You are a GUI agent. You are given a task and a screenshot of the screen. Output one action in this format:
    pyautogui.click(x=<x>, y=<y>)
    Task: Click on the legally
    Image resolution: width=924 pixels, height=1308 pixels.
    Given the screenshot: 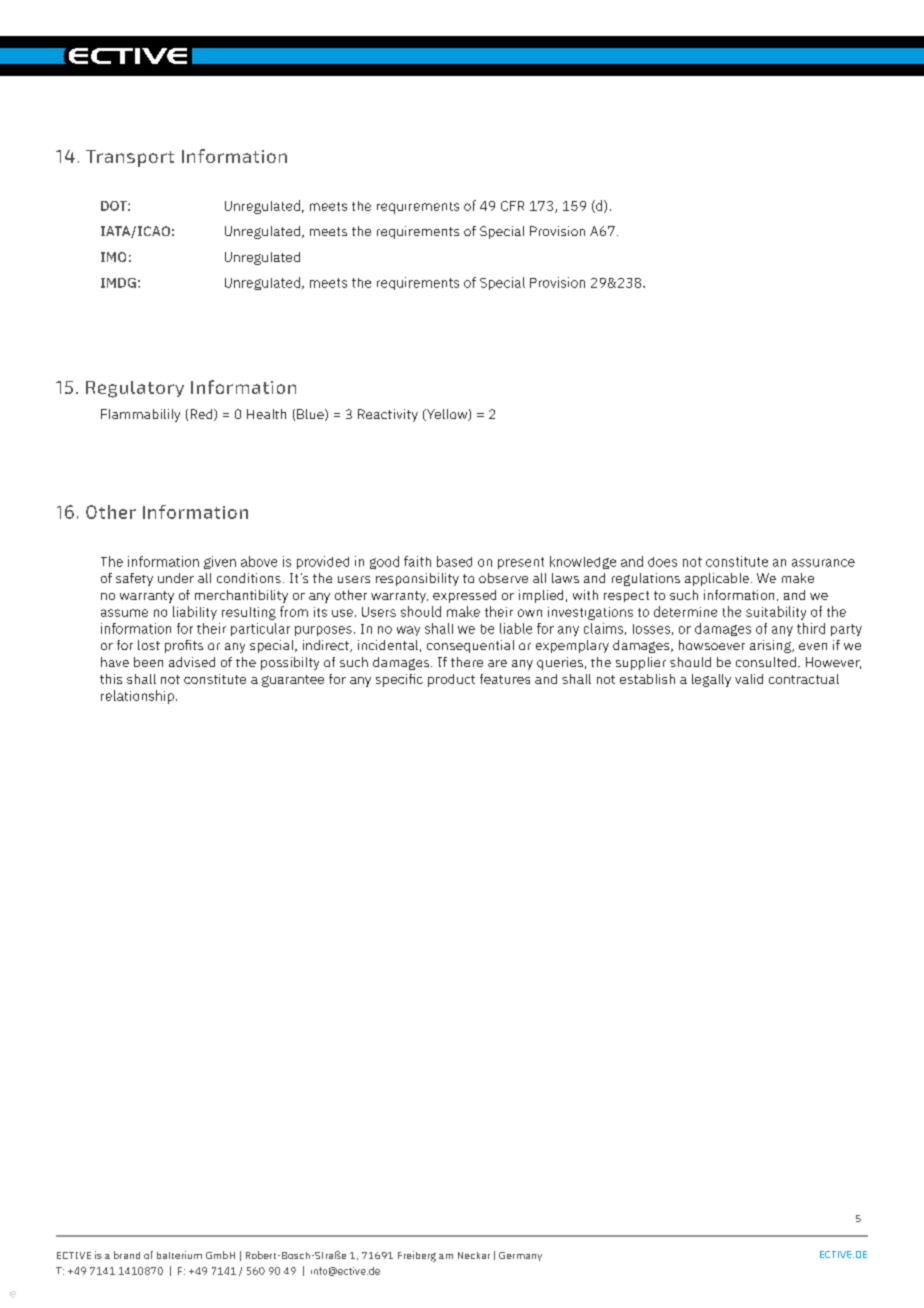 What is the action you would take?
    pyautogui.click(x=711, y=680)
